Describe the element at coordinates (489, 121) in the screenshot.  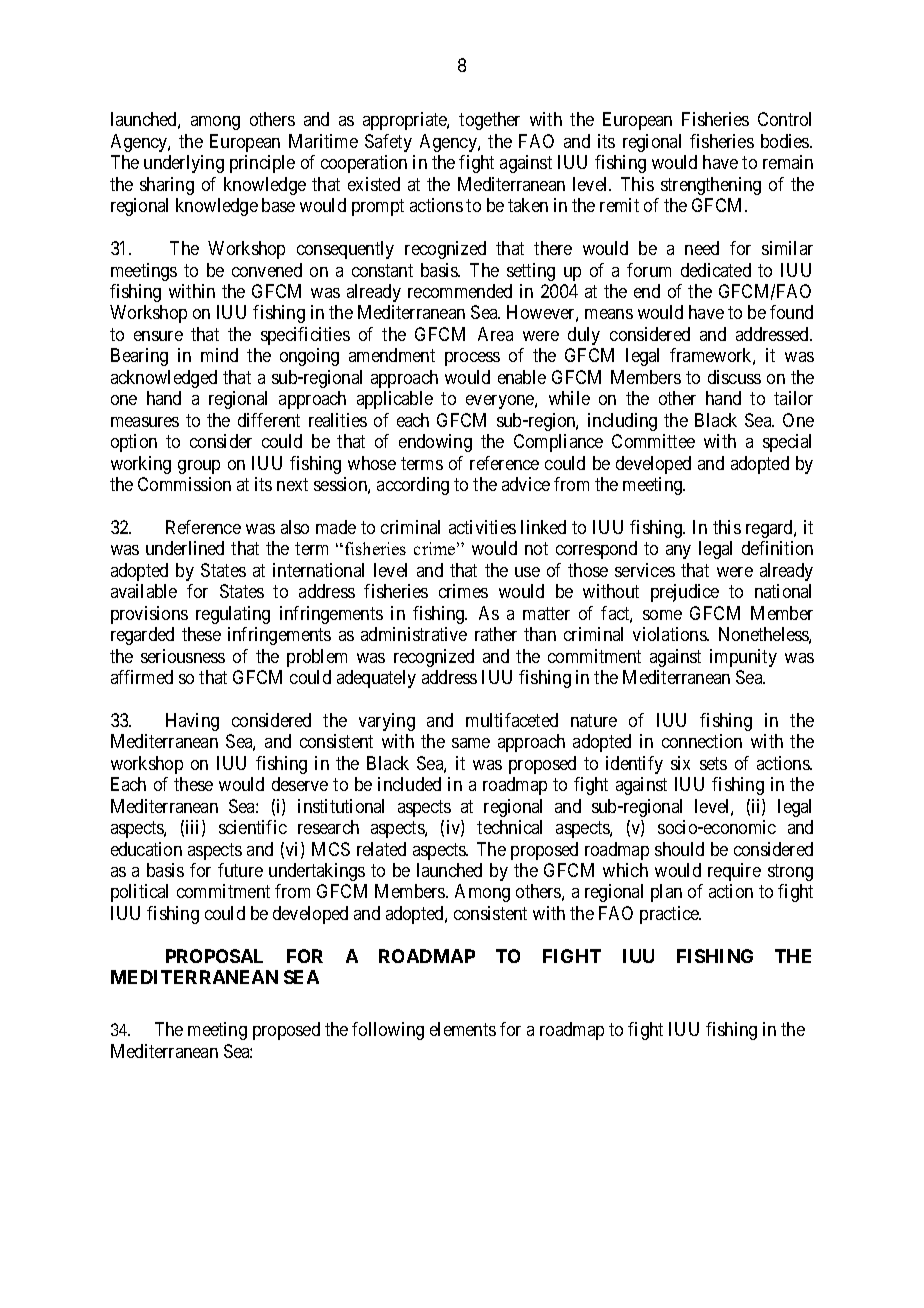
I see `together` at that location.
